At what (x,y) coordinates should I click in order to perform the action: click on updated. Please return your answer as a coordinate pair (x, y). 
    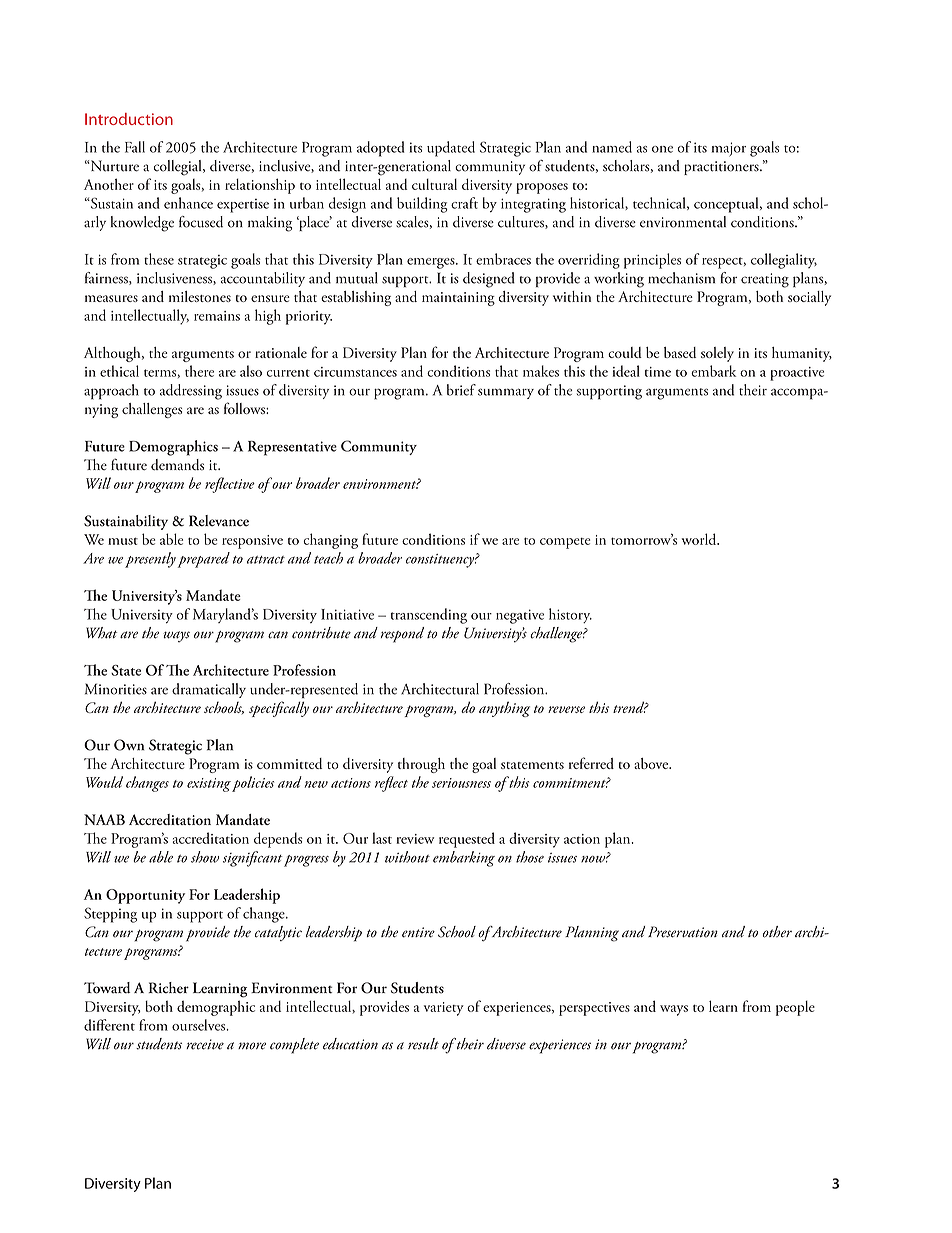
    Looking at the image, I should click on (451, 149).
